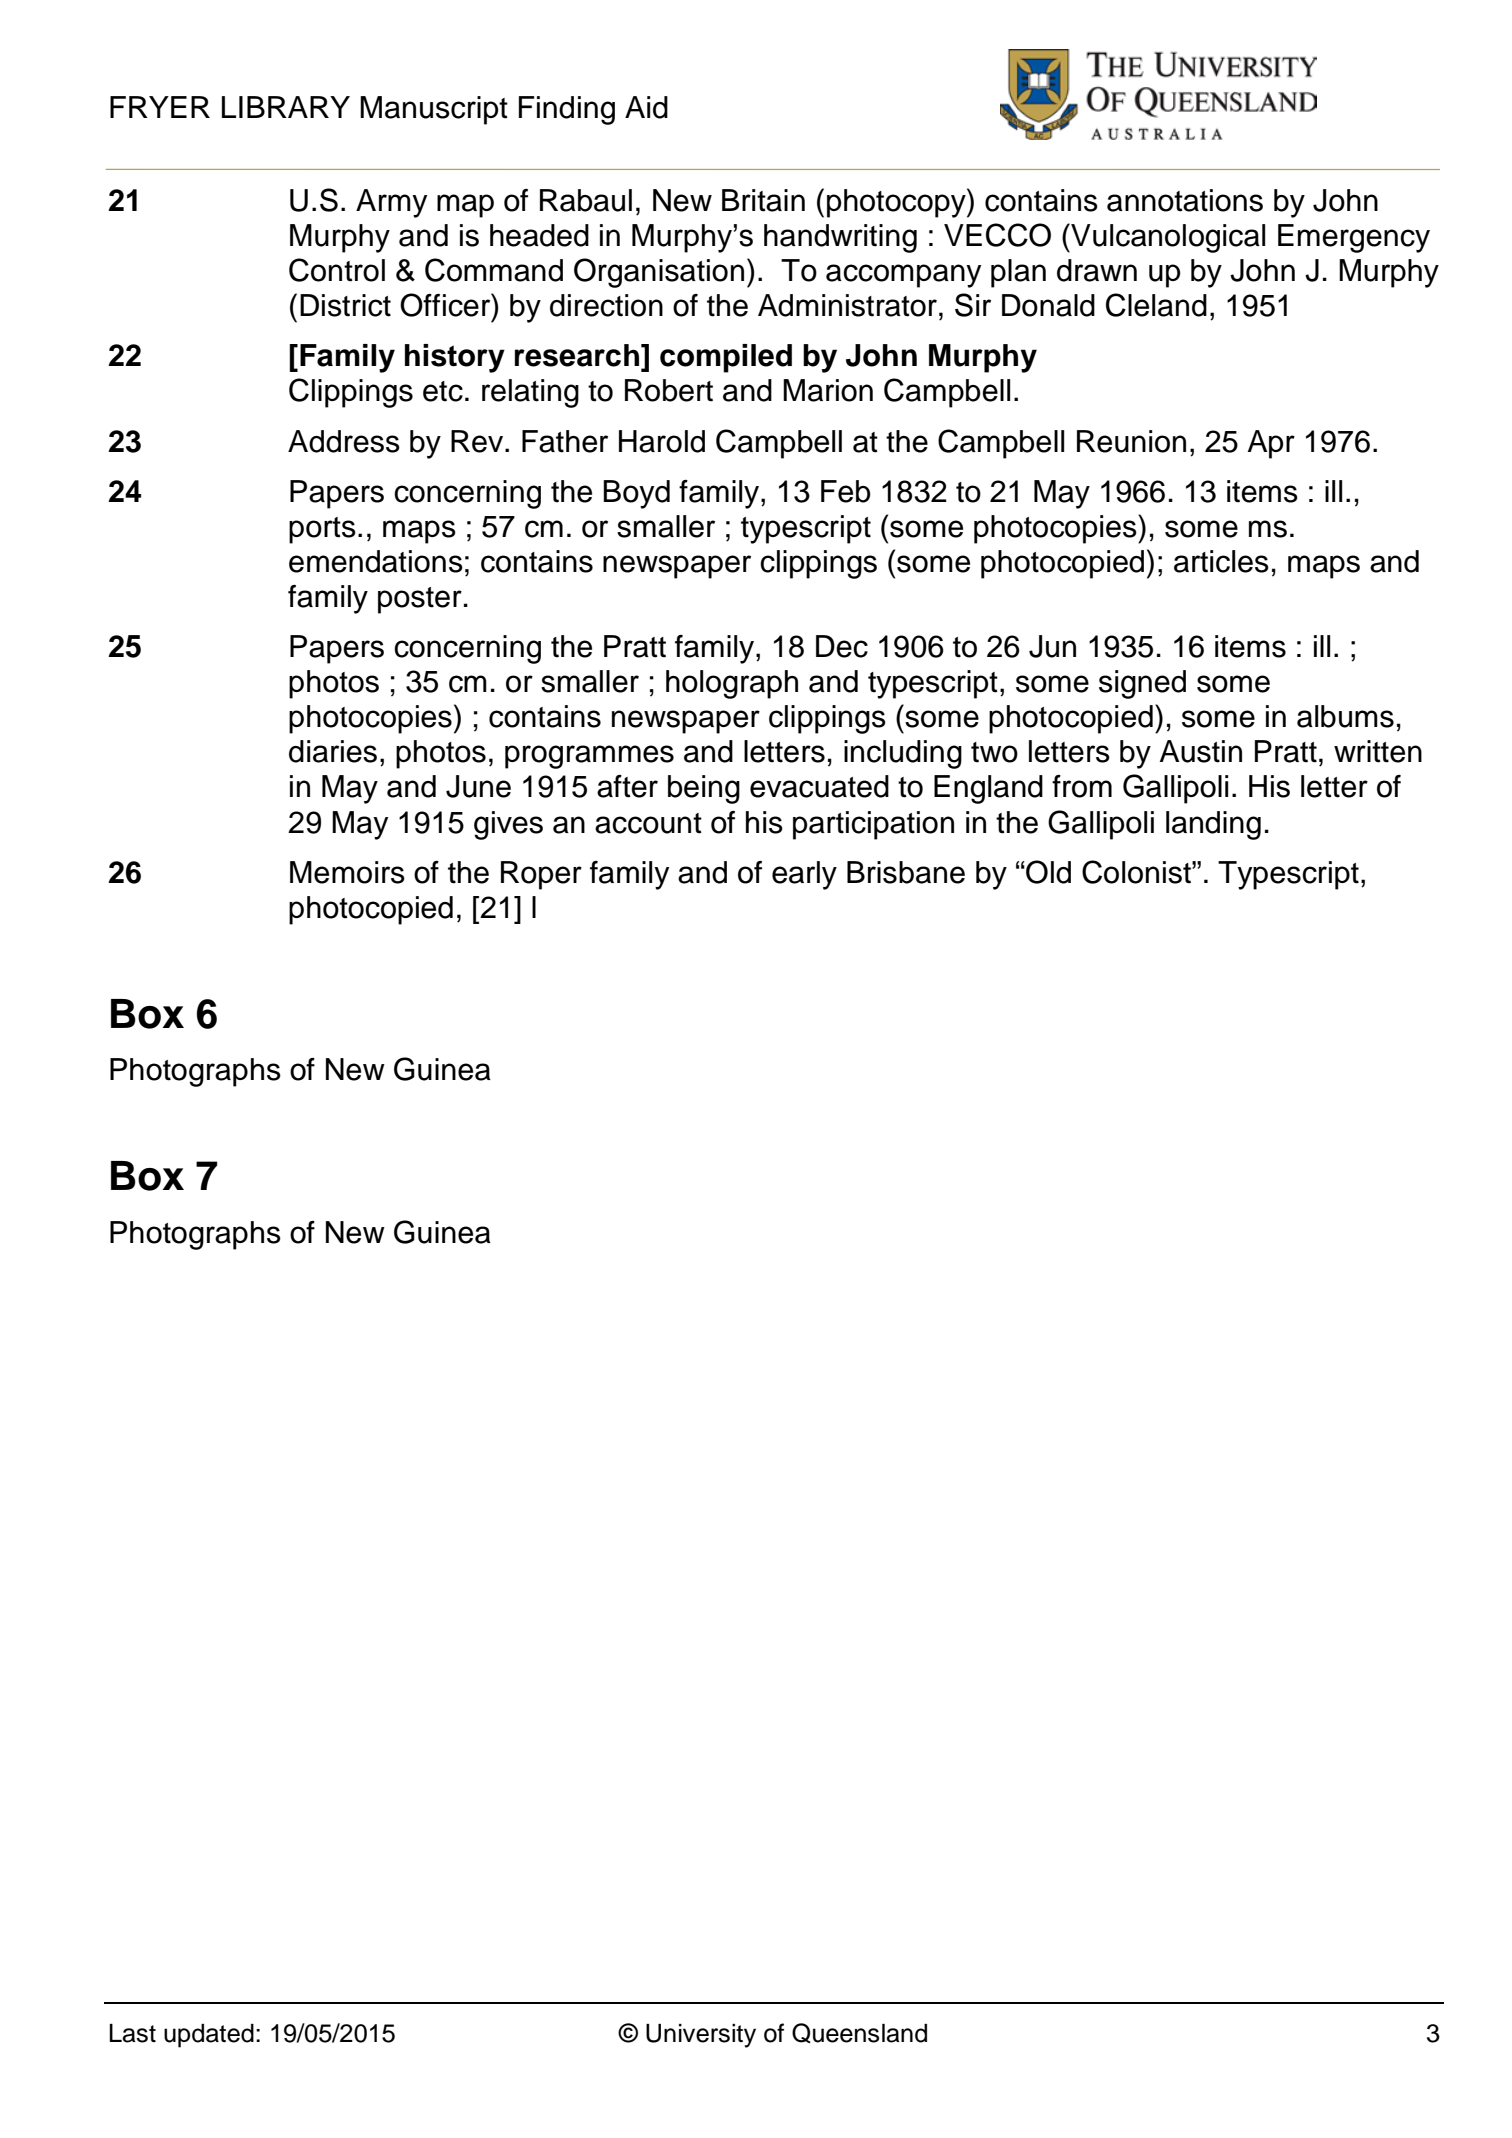 This screenshot has height=2138, width=1512. Describe the element at coordinates (763, 200) in the screenshot. I see `Britain` at that location.
